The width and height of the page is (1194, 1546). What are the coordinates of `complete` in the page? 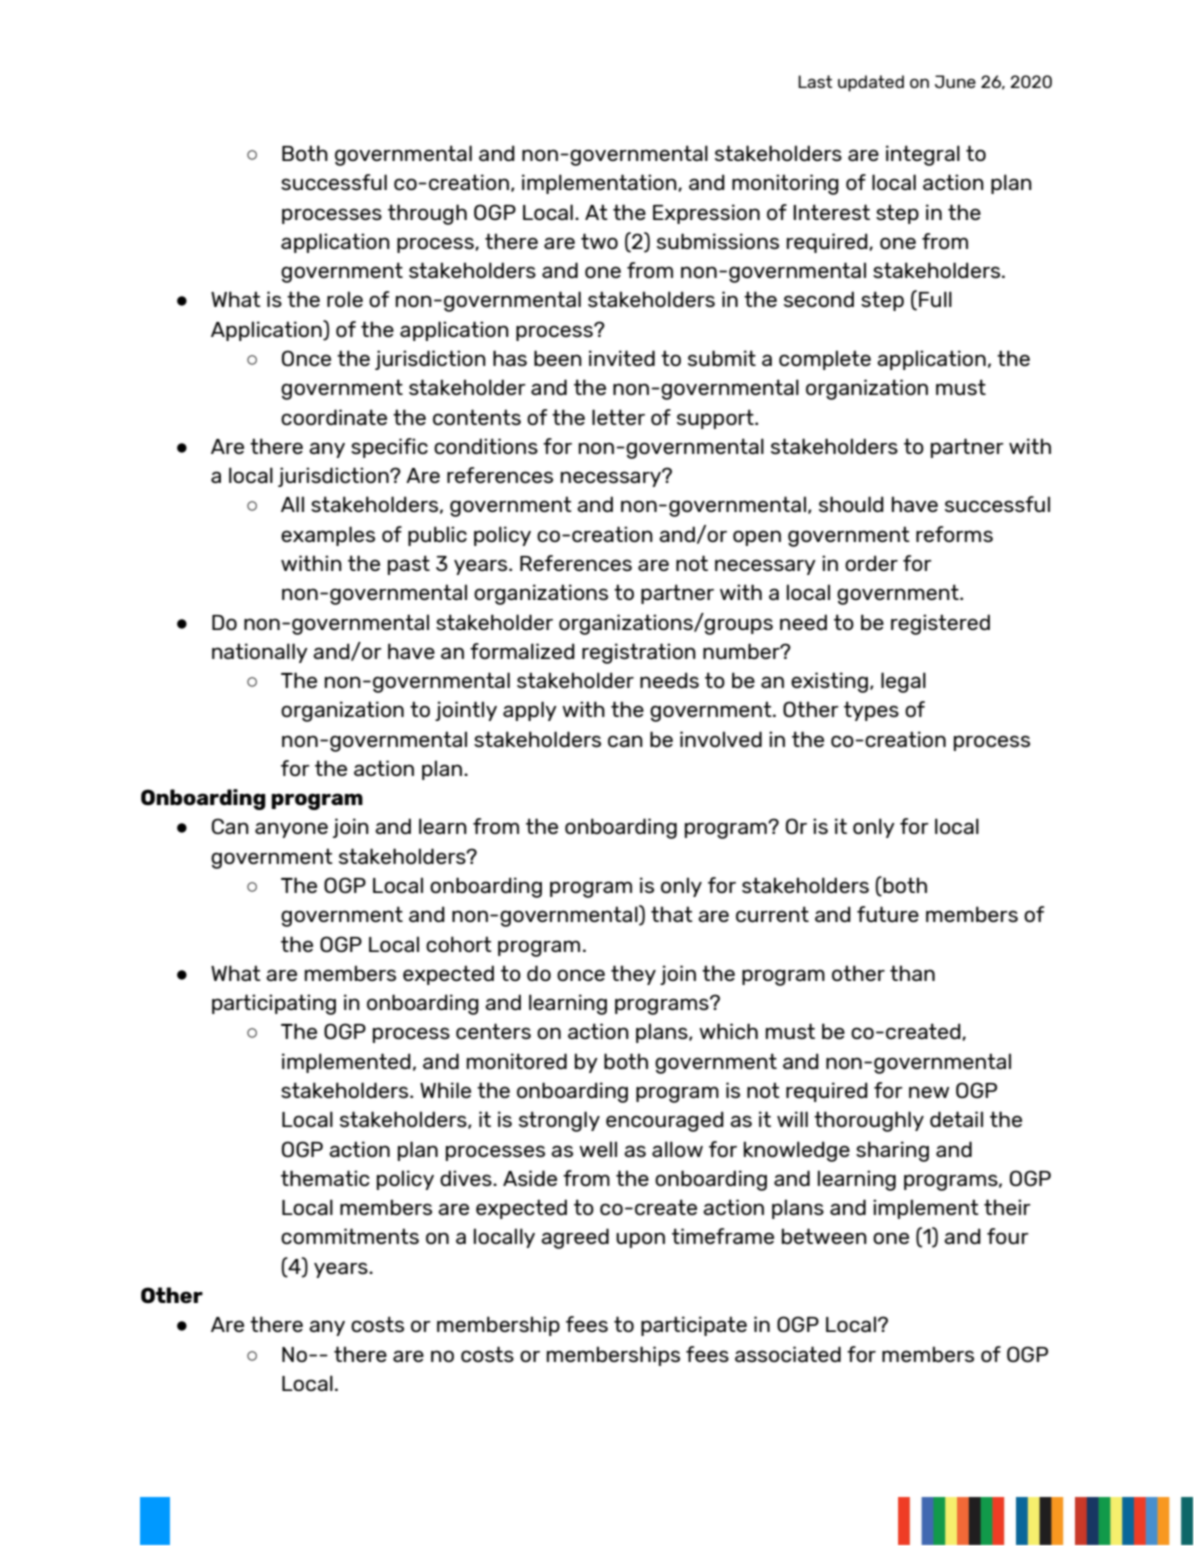 It's located at (825, 360).
